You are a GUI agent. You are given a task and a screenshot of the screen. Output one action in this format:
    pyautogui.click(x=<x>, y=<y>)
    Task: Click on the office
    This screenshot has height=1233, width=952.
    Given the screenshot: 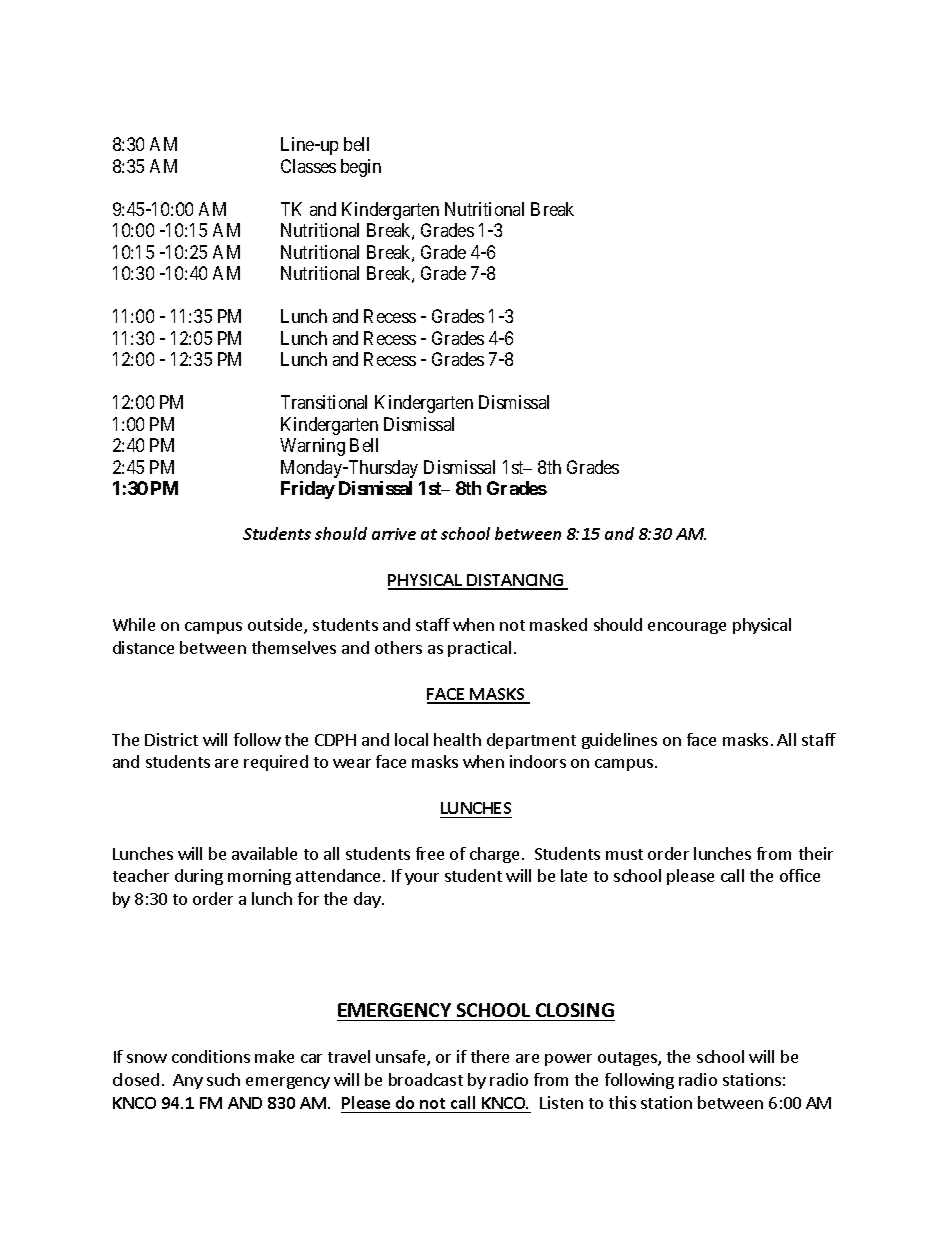 What is the action you would take?
    pyautogui.click(x=800, y=875)
